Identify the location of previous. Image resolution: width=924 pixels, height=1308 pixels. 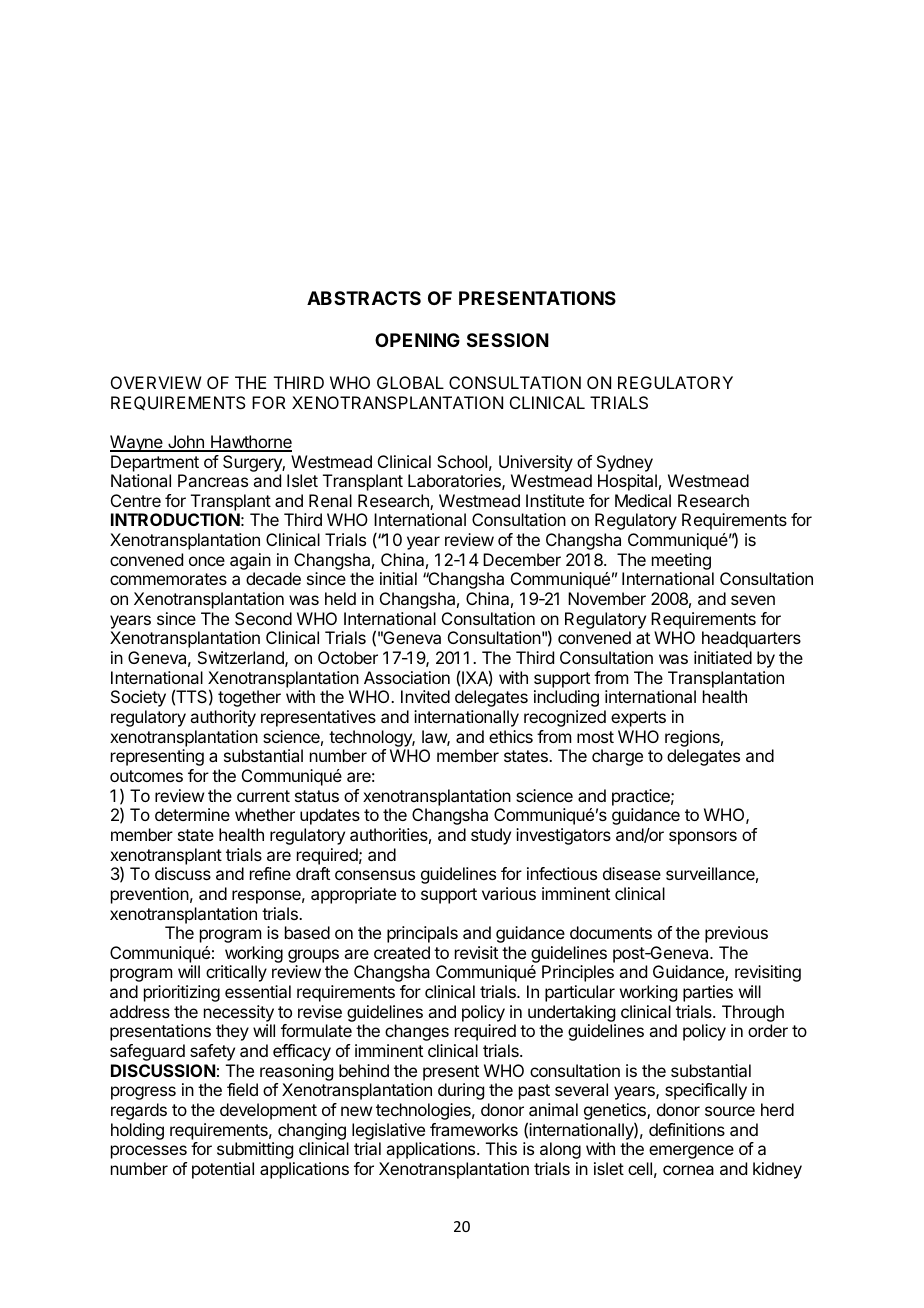
(736, 934).
